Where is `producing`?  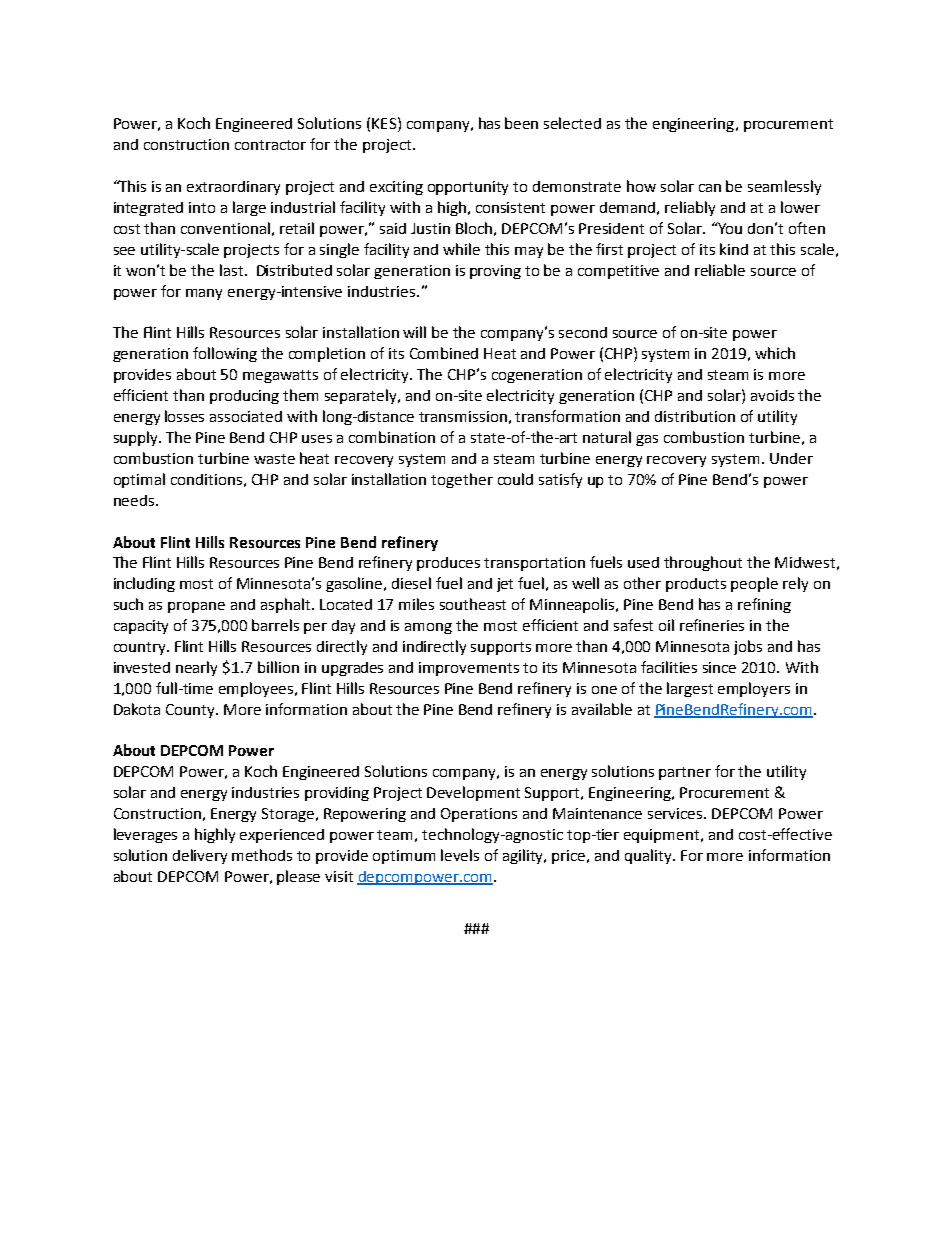
producing is located at coordinates (244, 397).
